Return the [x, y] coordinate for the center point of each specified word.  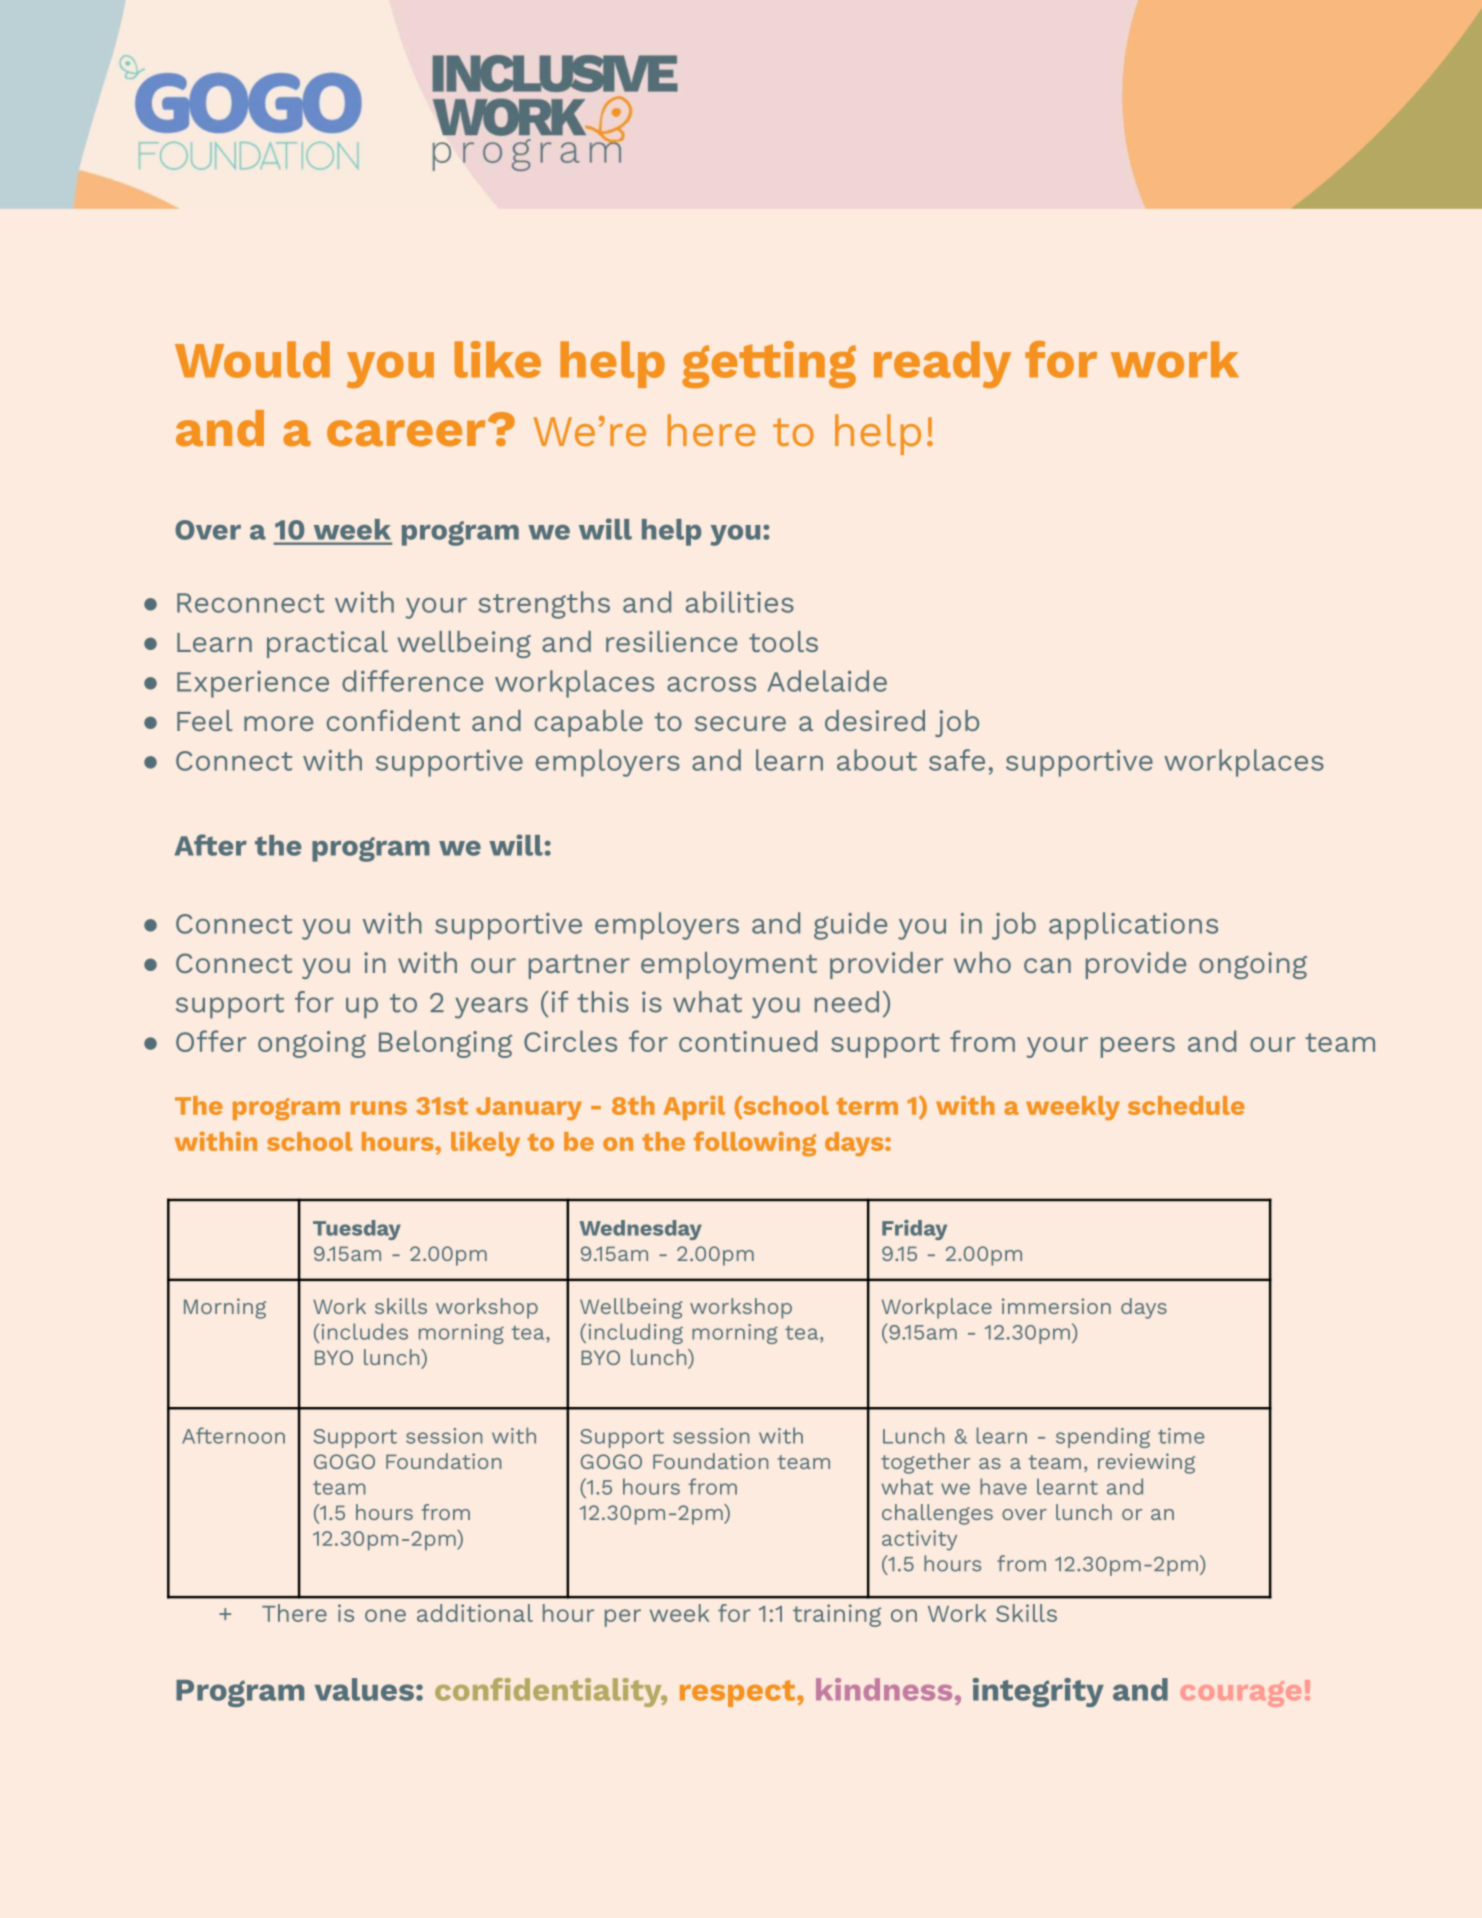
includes [365, 1331]
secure [740, 723]
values [364, 1689]
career [406, 433]
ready [942, 364]
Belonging [445, 1044]
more [278, 723]
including [636, 1333]
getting [769, 364]
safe [957, 760]
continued [748, 1041]
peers [1138, 1047]
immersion [1056, 1306]
